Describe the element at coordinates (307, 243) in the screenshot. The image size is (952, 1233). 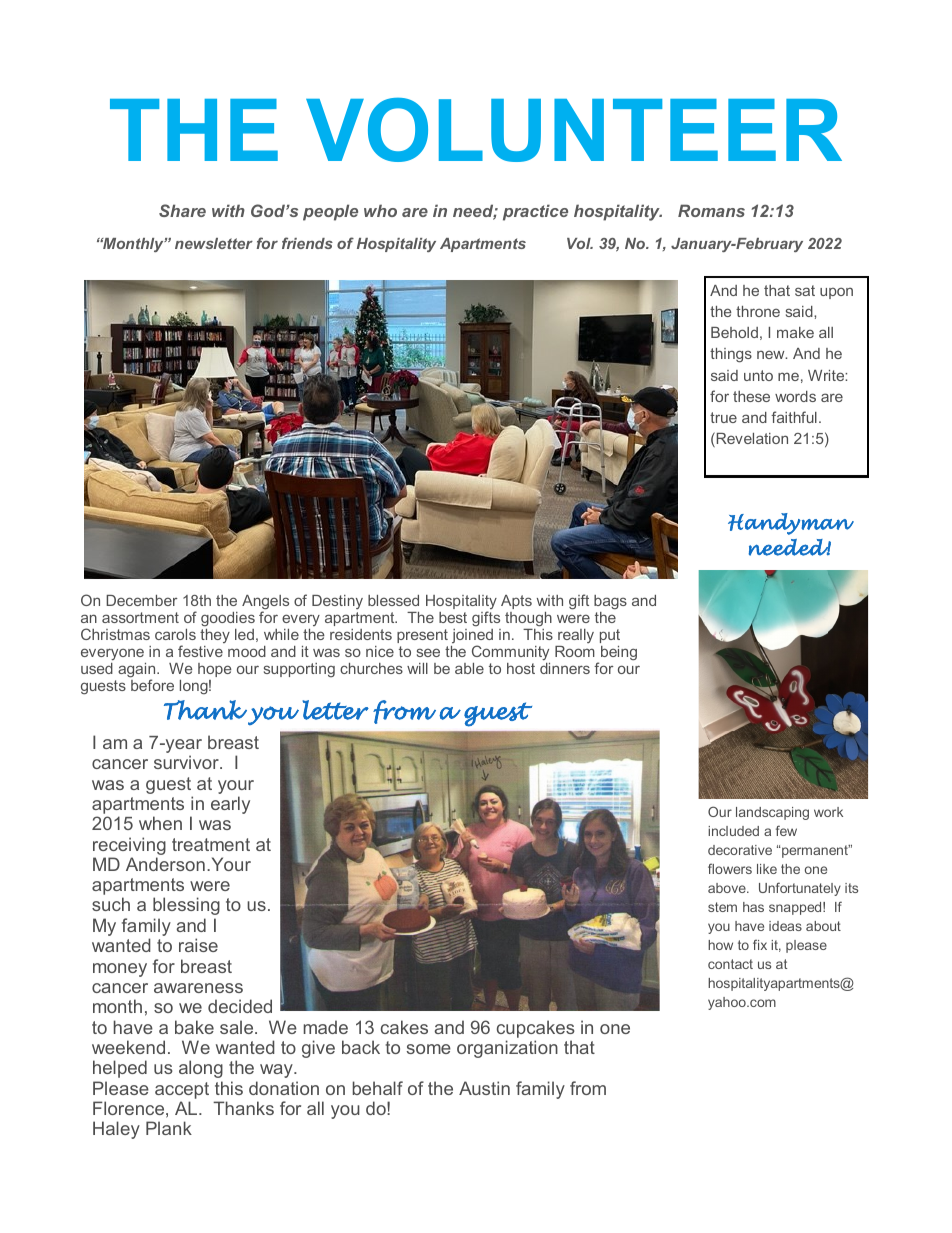
I see `friends` at that location.
